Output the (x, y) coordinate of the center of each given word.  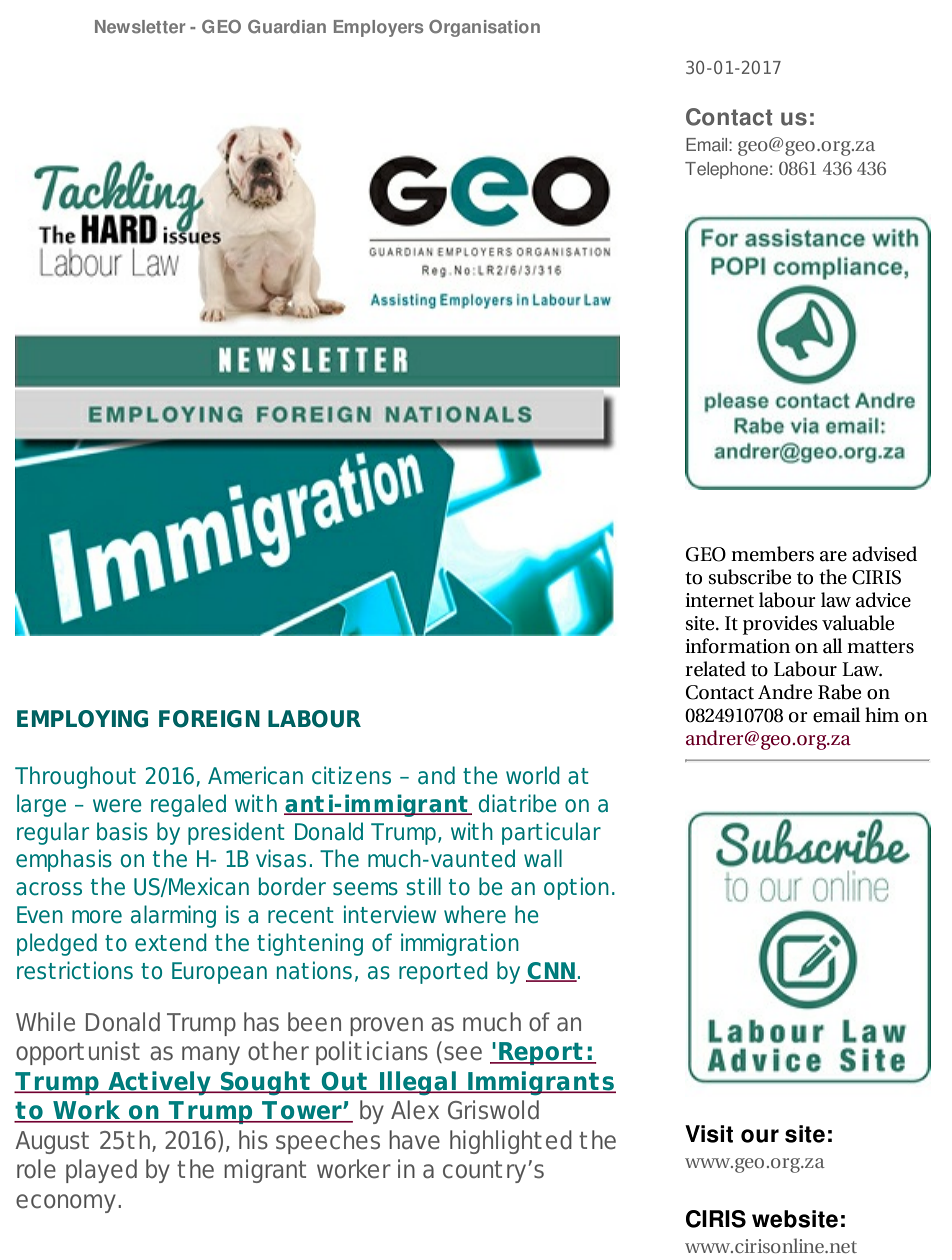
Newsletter (140, 27)
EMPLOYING (82, 719)
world (533, 775)
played (101, 1171)
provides (780, 625)
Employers (378, 28)
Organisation (484, 28)
